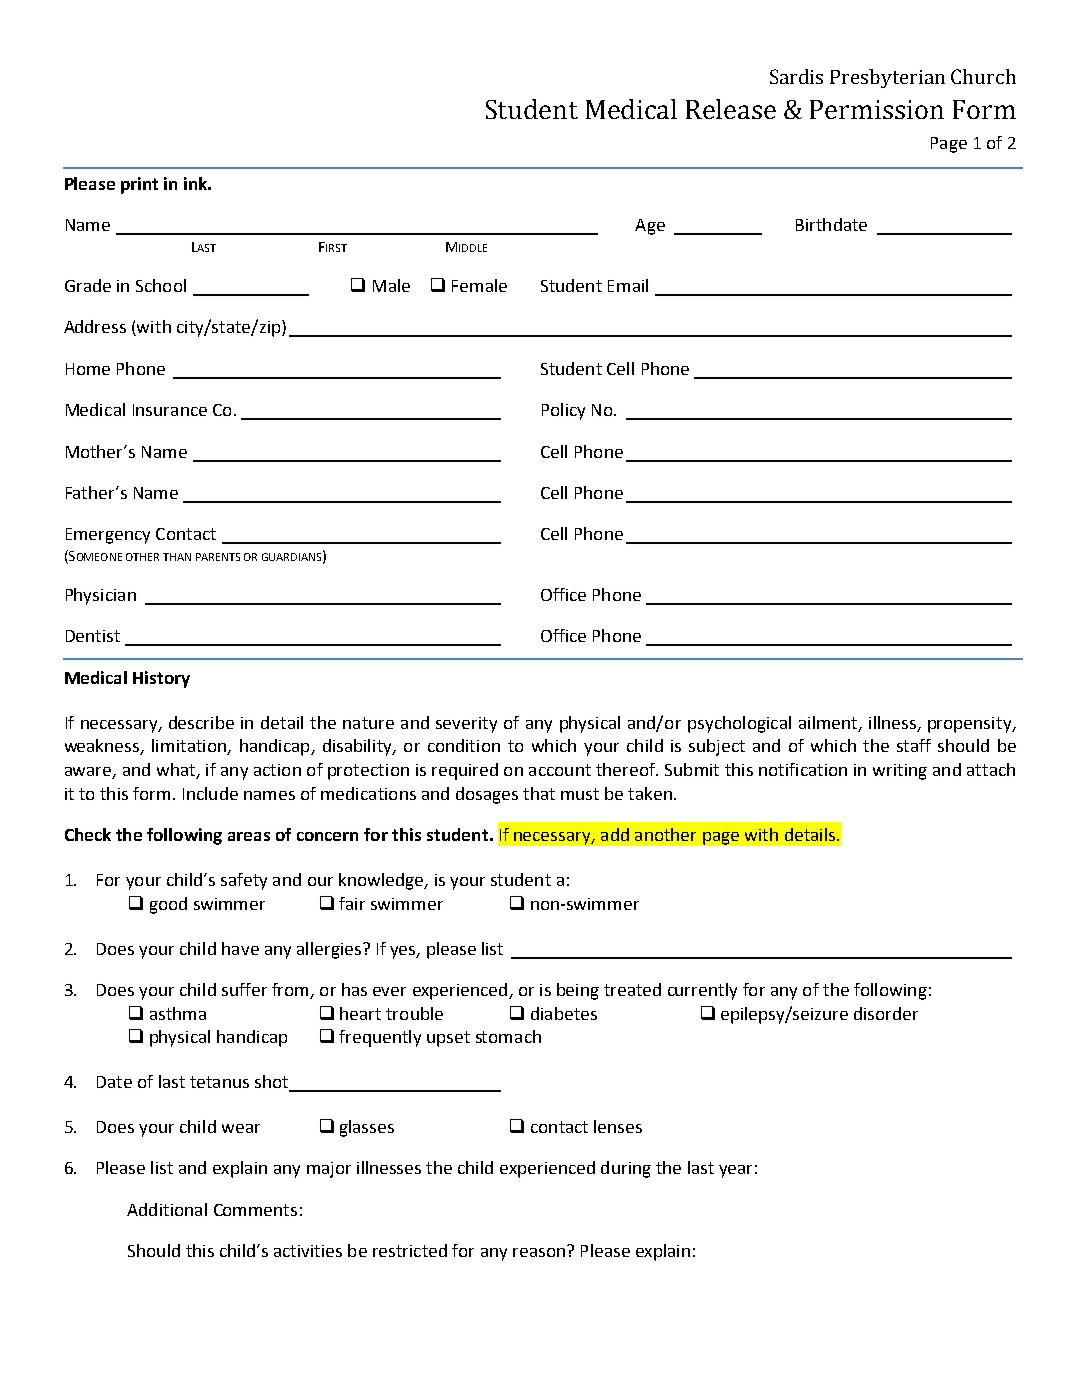 This image has height=1398, width=1080. Describe the element at coordinates (464, 745) in the image. I see `condition` at that location.
